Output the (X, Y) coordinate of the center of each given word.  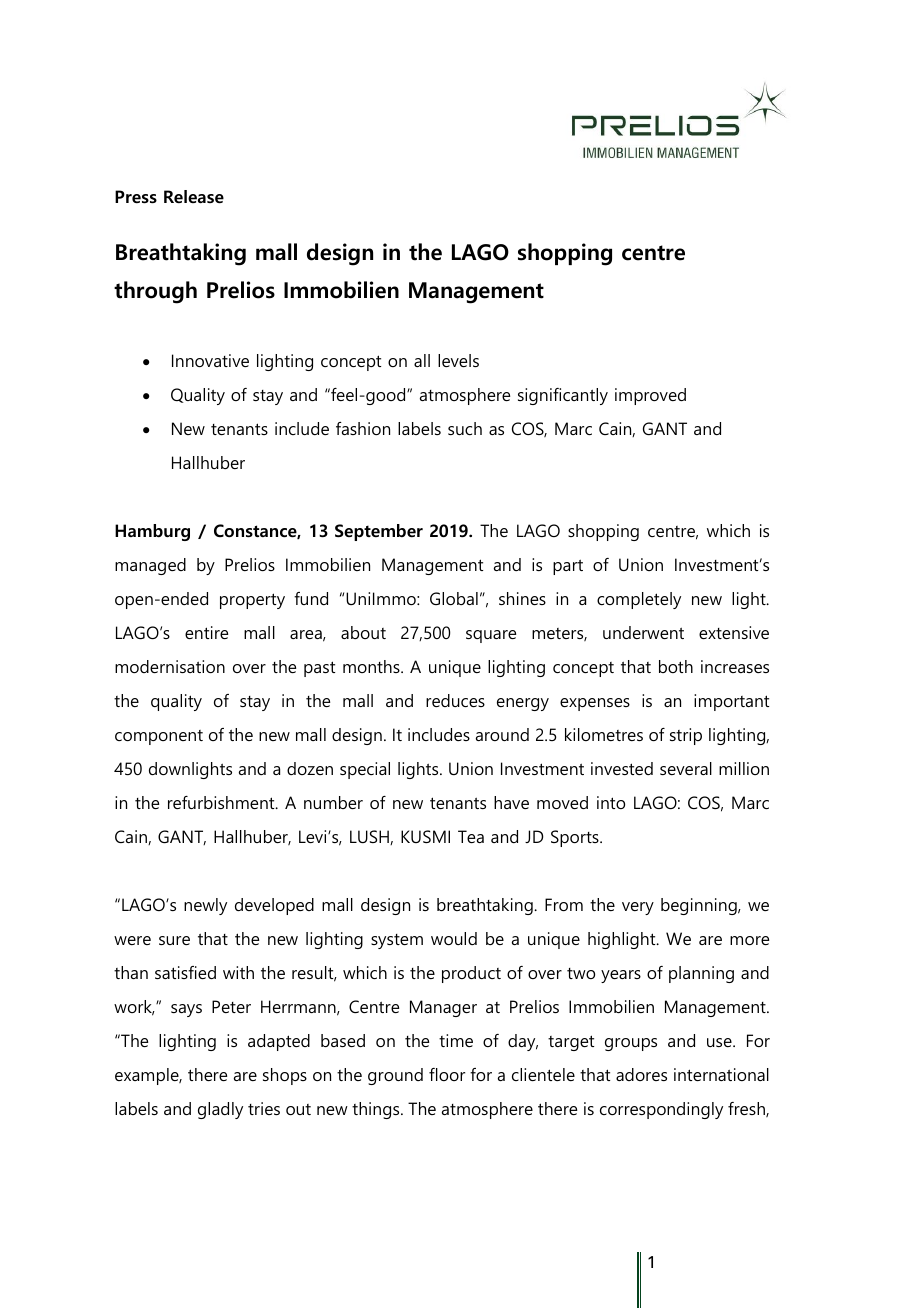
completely (639, 600)
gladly (220, 1110)
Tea (471, 836)
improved (650, 396)
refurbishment (222, 802)
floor (447, 1074)
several (686, 768)
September (379, 532)
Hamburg (152, 532)
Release (194, 197)
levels (458, 360)
